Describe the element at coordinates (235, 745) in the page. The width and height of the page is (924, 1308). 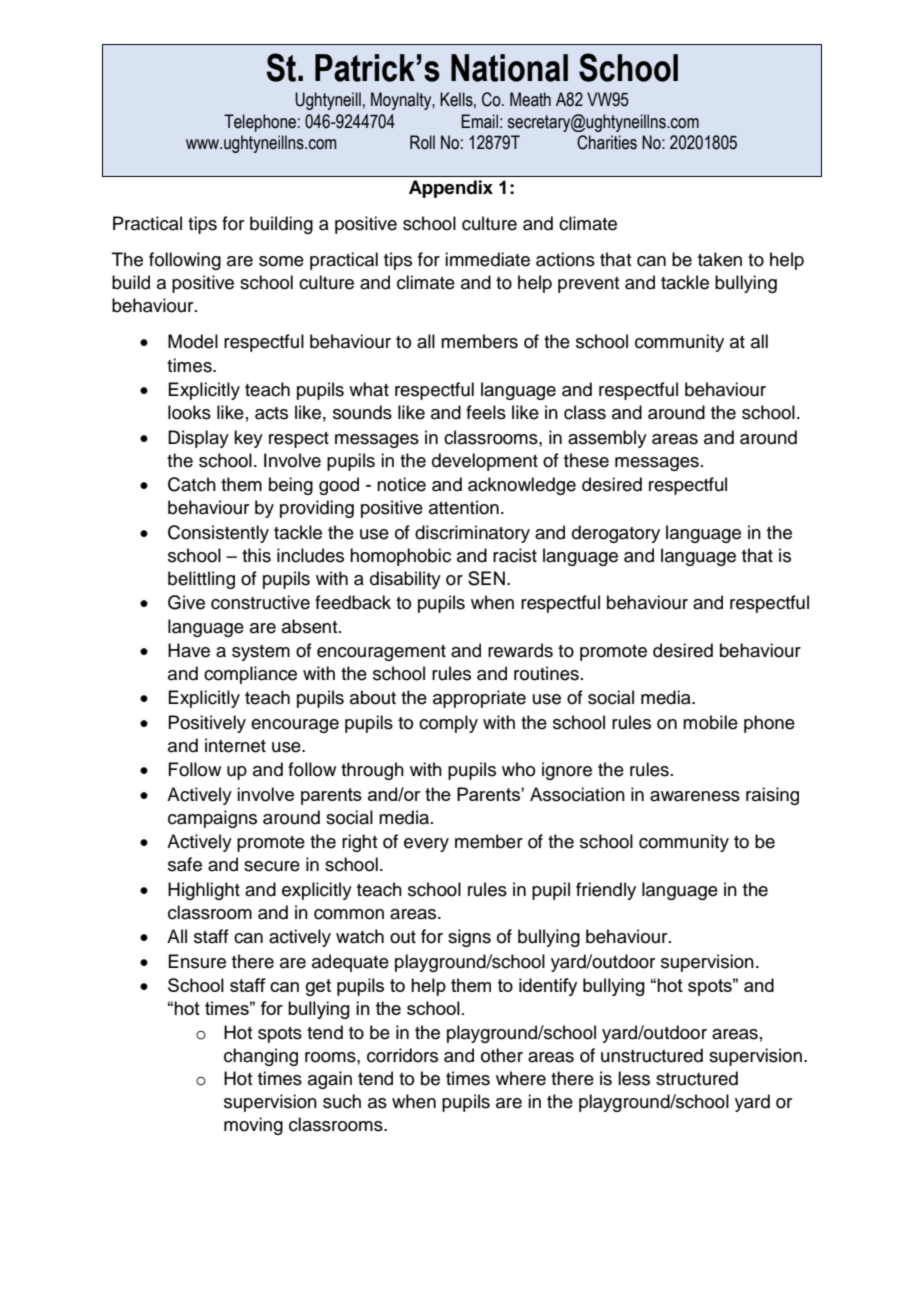
I see `internet` at that location.
